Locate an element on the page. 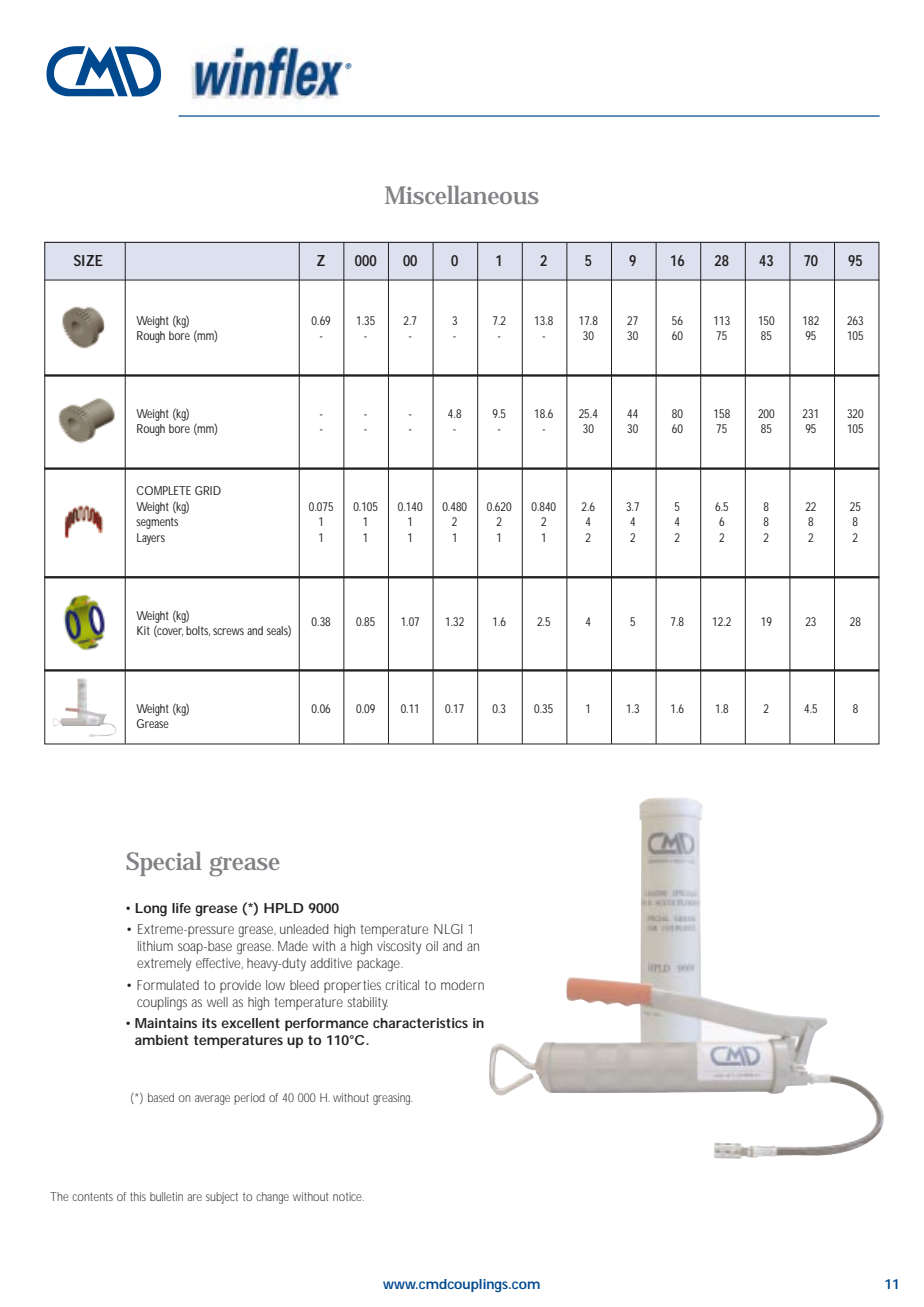 The image size is (924, 1307). Miscellaneous is located at coordinates (462, 195).
